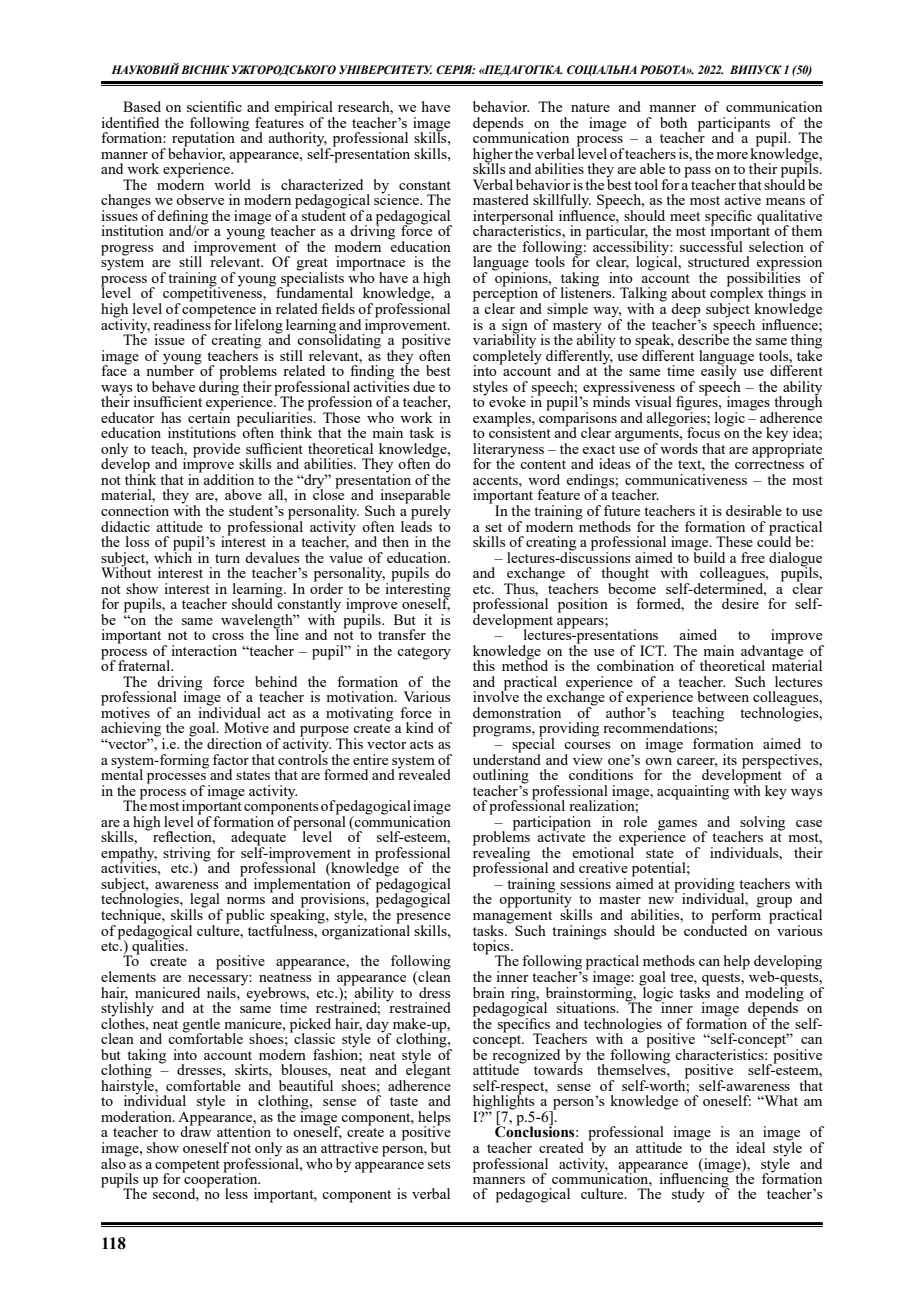 This document has width=924, height=1308. What do you see at coordinates (398, 198) in the document?
I see `science` at bounding box center [398, 198].
